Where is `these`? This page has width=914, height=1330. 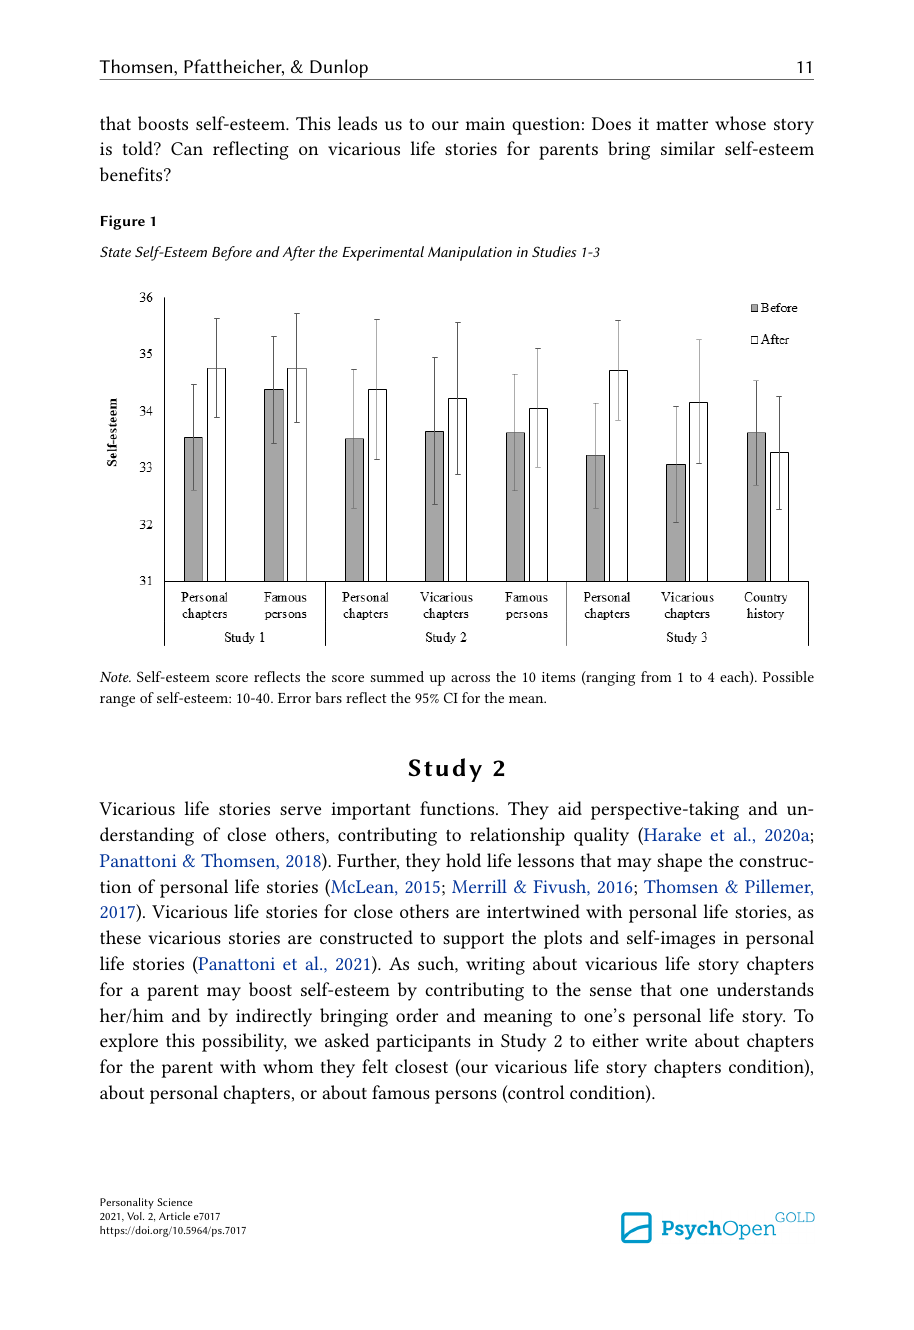 these is located at coordinates (120, 937).
